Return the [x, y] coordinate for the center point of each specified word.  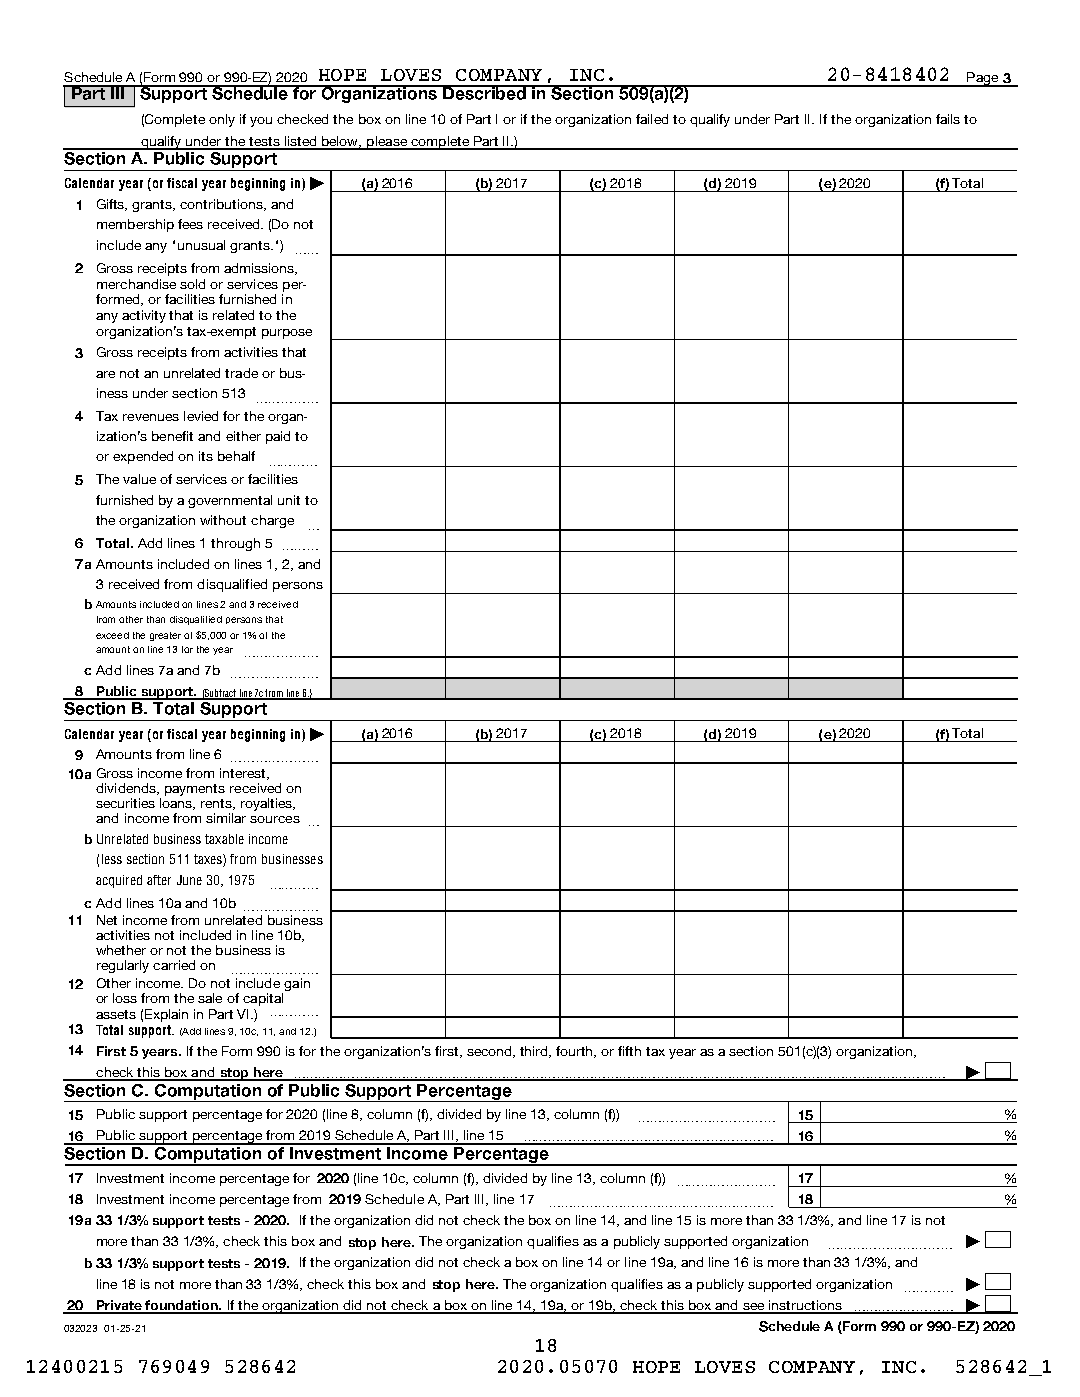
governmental [230, 501]
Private [119, 1306]
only [222, 120]
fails [948, 119]
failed [652, 119]
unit [289, 500]
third [535, 1052]
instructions [805, 1306]
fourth [576, 1052]
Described [485, 92]
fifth [629, 1051]
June [189, 880]
